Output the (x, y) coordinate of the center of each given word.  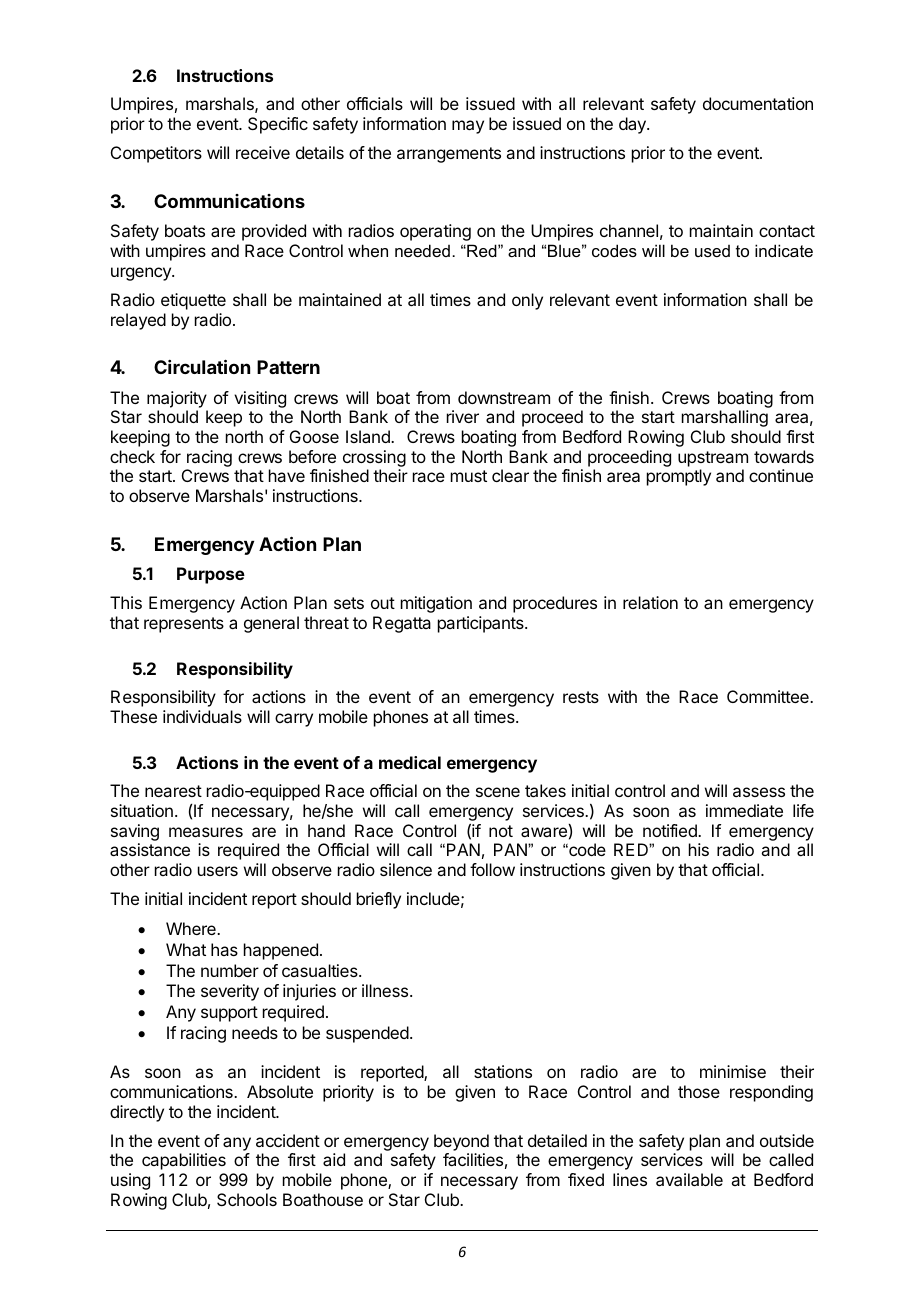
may (468, 127)
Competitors (156, 154)
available (689, 1179)
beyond (461, 1142)
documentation (758, 103)
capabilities (184, 1161)
